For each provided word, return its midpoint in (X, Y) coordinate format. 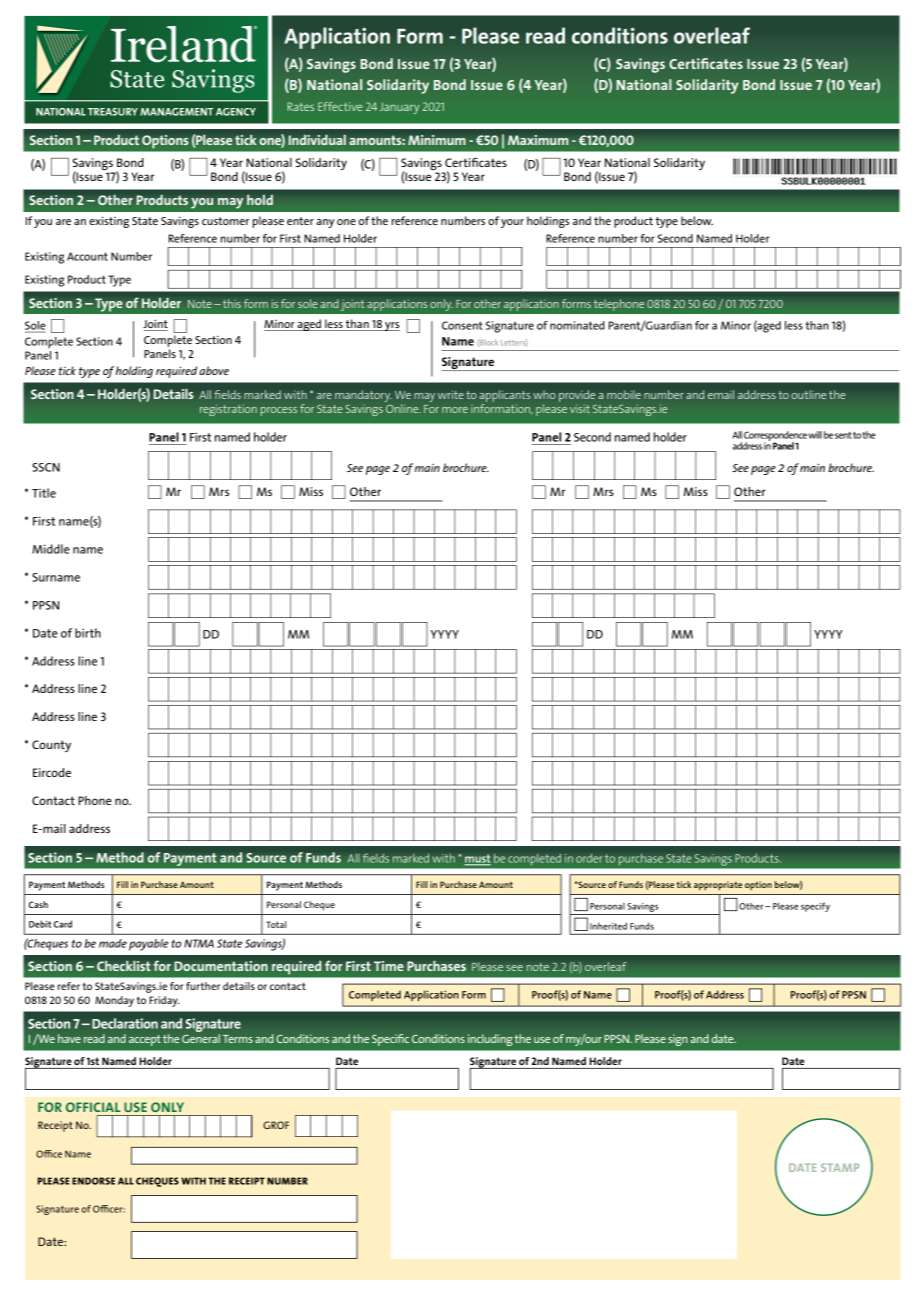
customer (225, 221)
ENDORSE (93, 1181)
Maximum (538, 140)
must (477, 859)
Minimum (437, 140)
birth (88, 633)
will (815, 435)
